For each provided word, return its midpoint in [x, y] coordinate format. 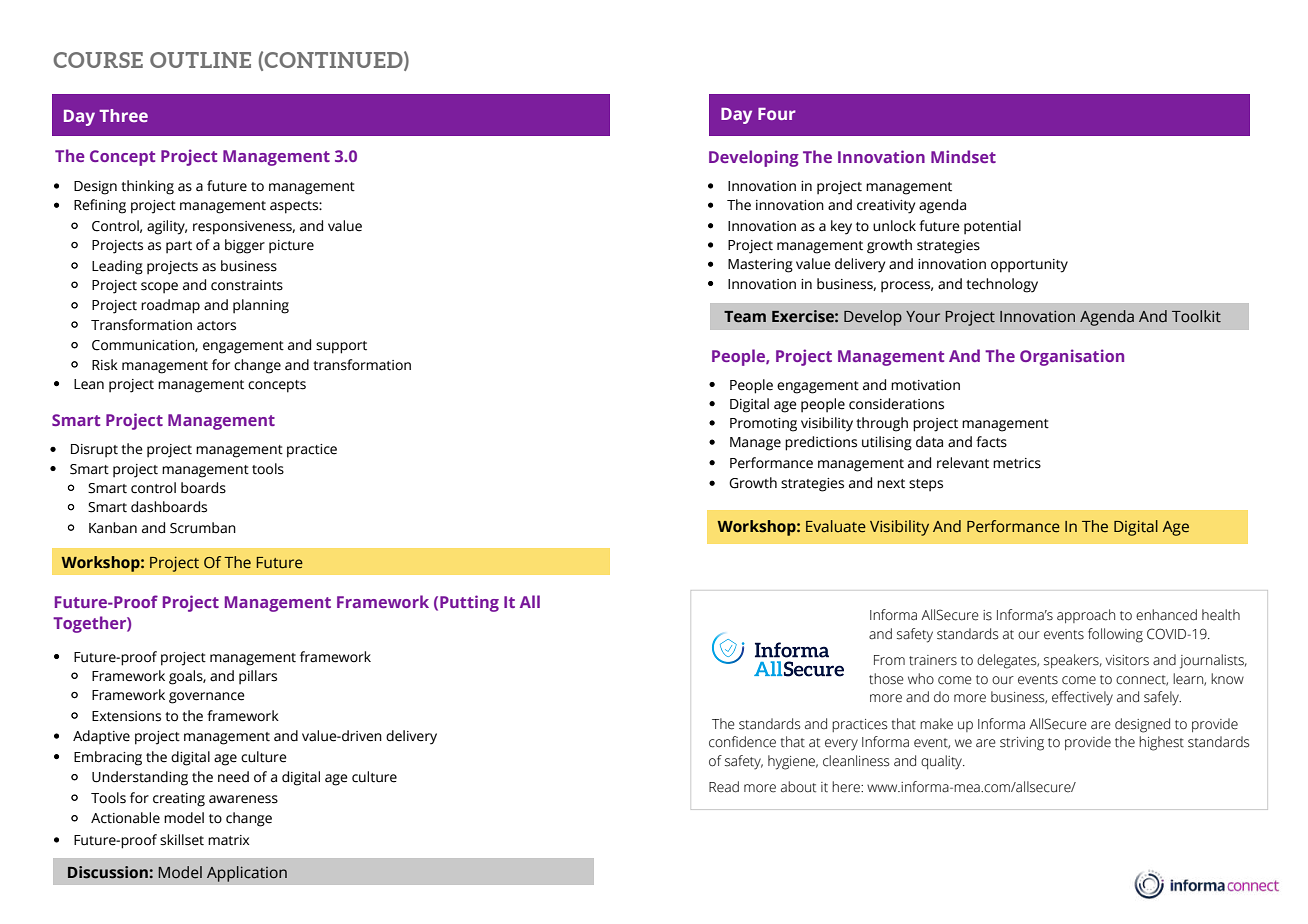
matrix [228, 840]
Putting [469, 603]
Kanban [113, 528]
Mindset [963, 156]
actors [216, 326]
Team [745, 317]
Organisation [1072, 357]
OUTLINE [200, 60]
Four [777, 114]
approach [1086, 616]
